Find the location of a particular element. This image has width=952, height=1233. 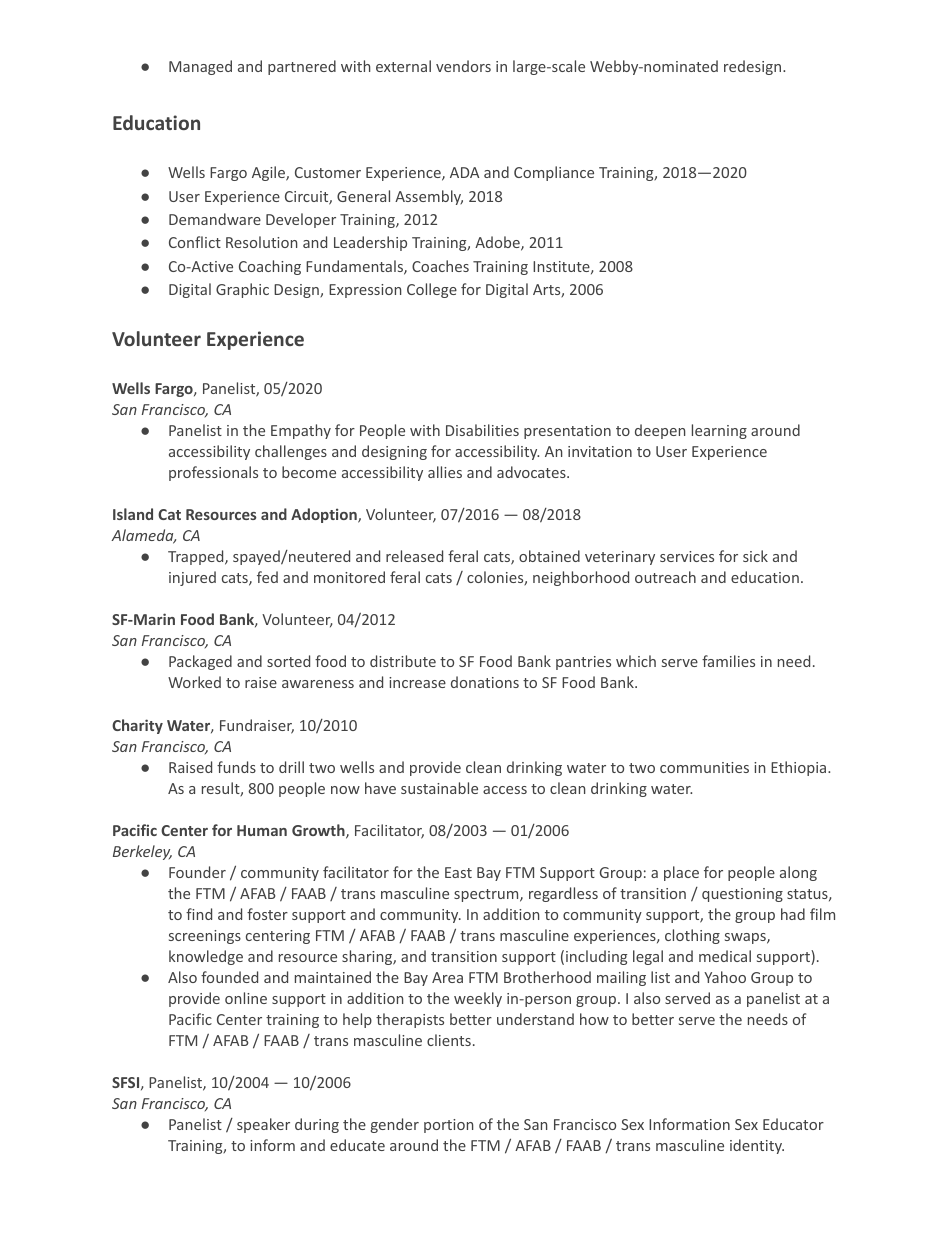

released is located at coordinates (414, 556).
